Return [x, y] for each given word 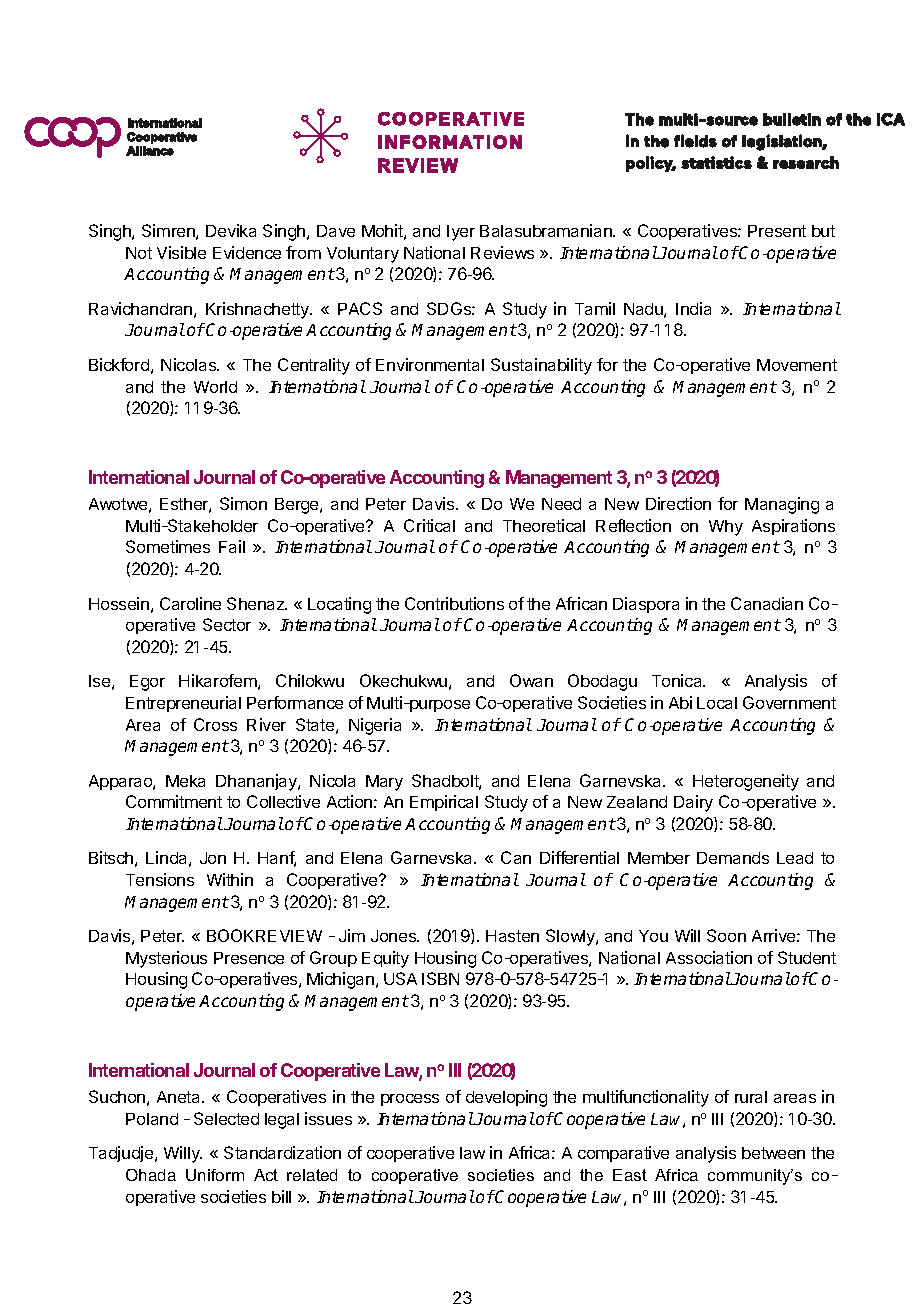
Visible [181, 252]
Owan [531, 680]
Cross [215, 724]
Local [717, 703]
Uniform [215, 1175]
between [773, 1153]
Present [777, 231]
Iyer [461, 233]
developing [506, 1098]
